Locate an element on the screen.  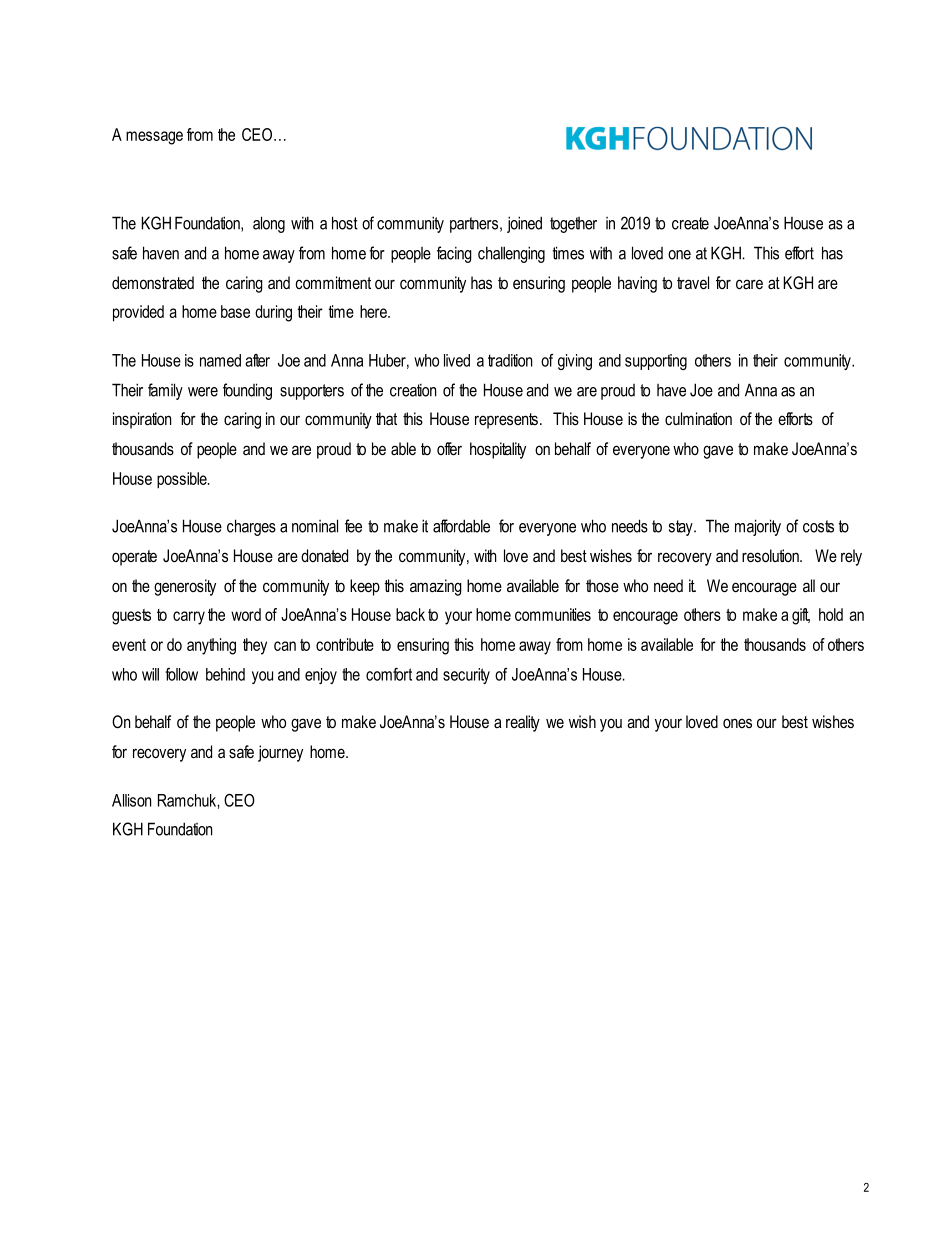
reality is located at coordinates (523, 723).
